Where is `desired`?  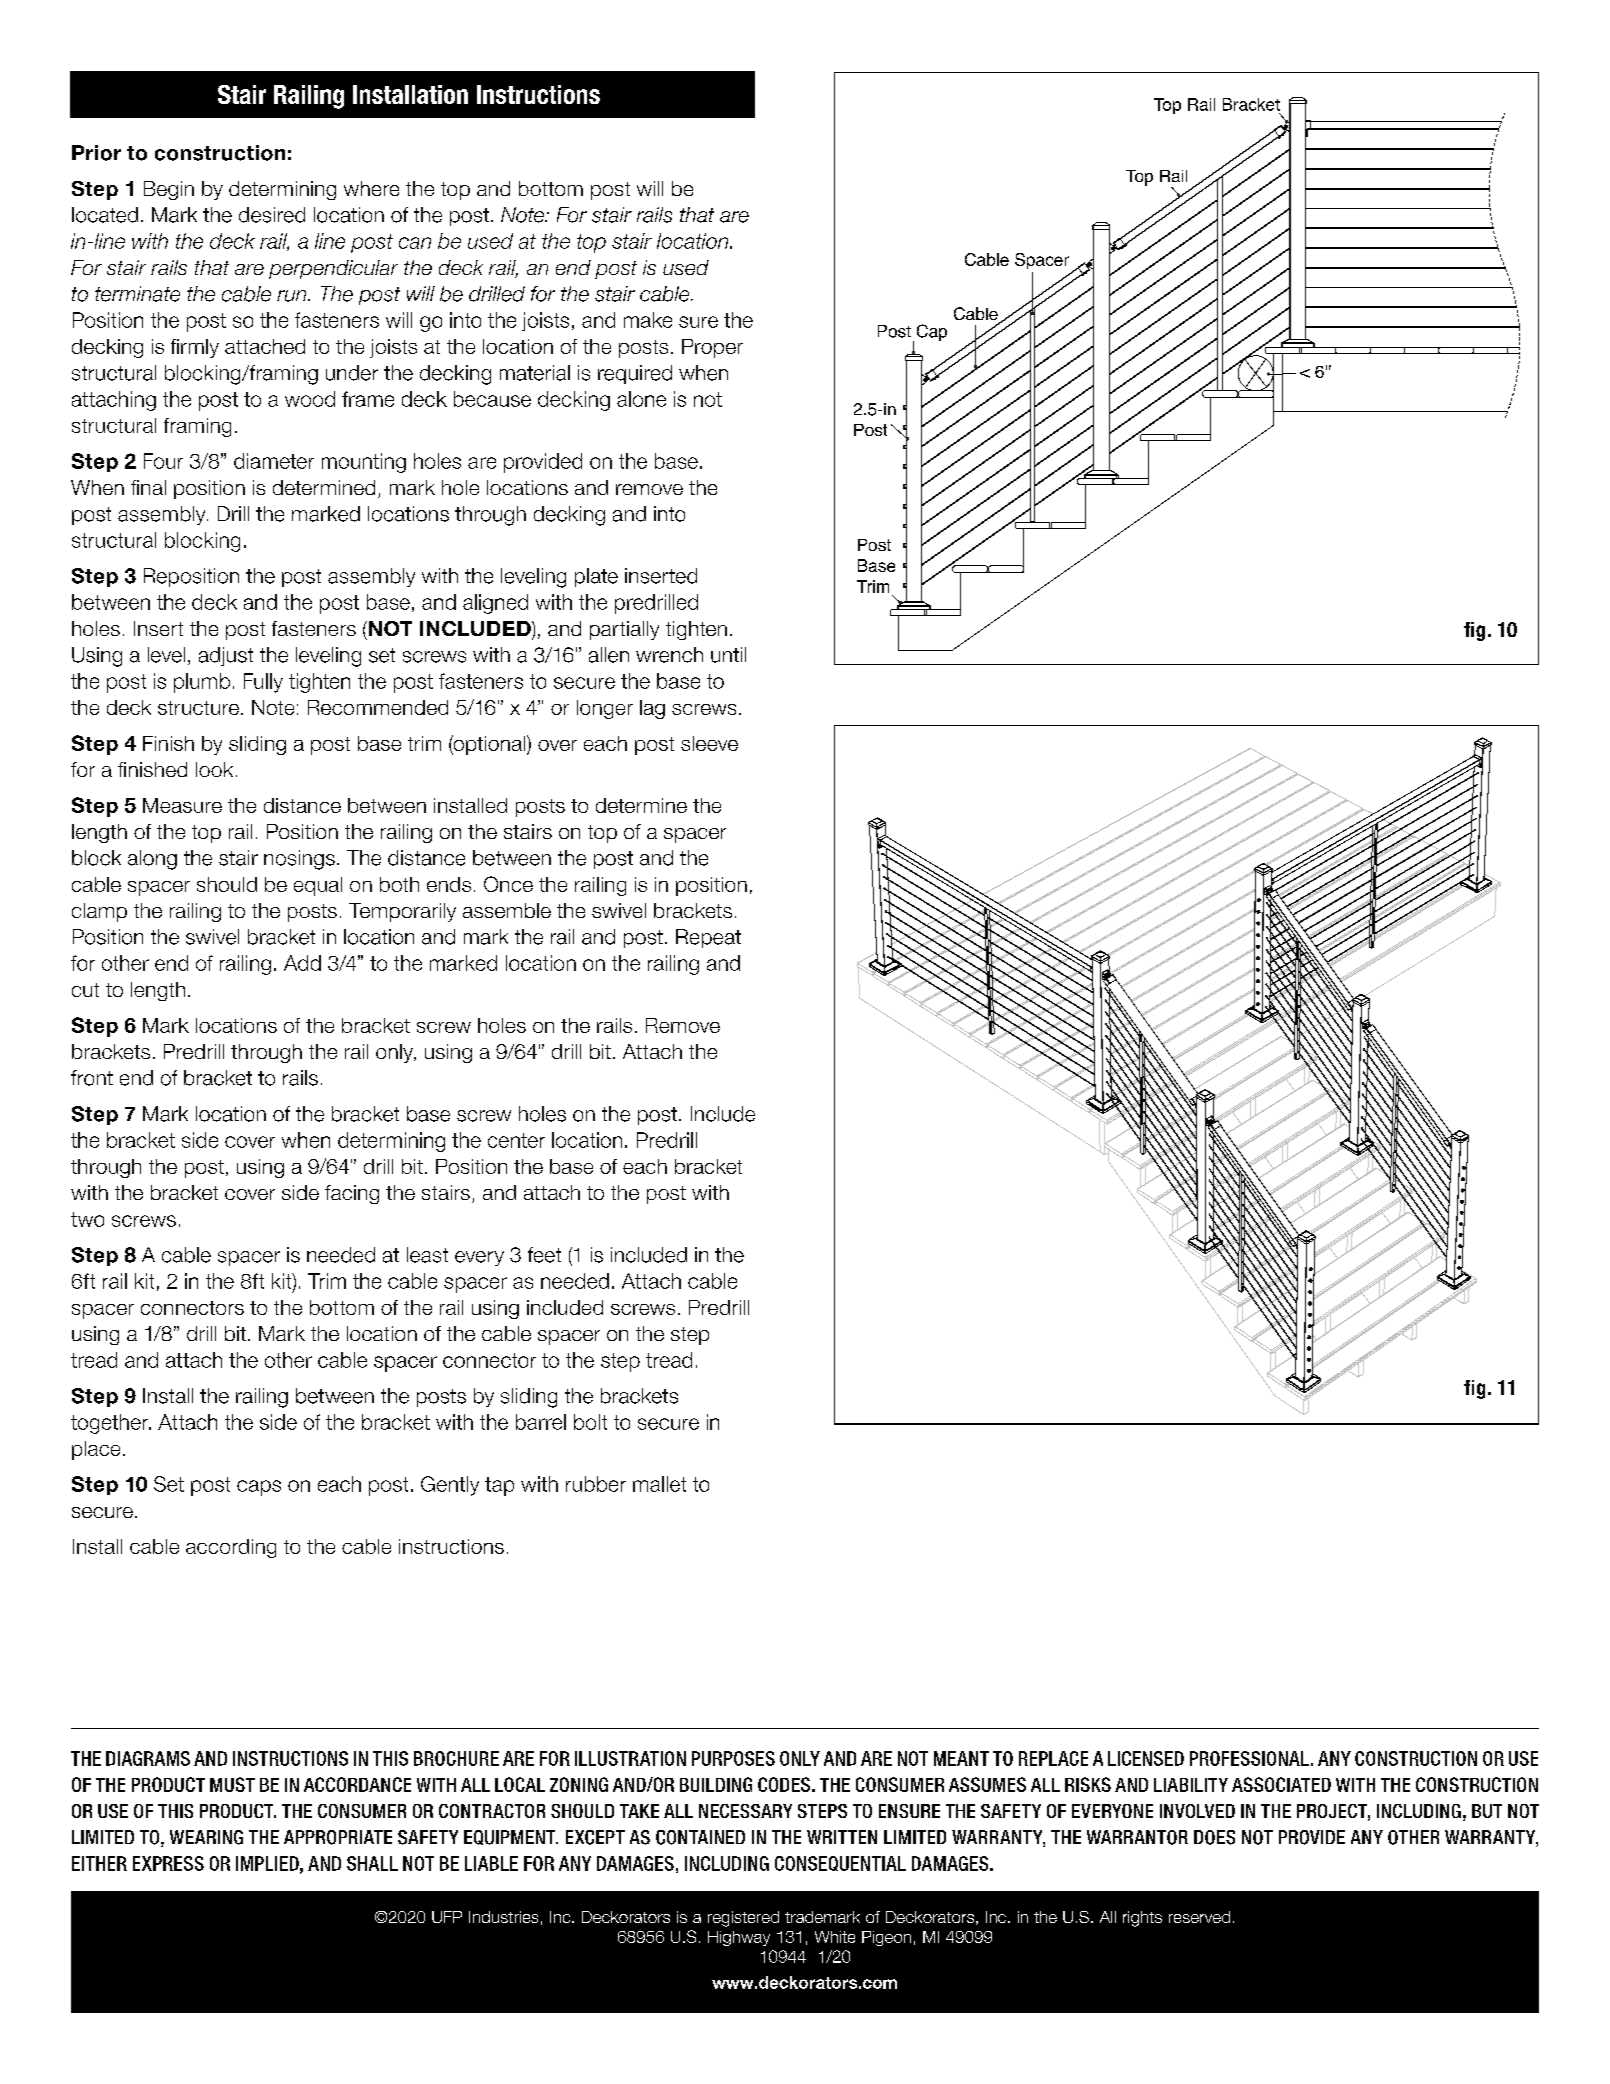
desired is located at coordinates (272, 215).
